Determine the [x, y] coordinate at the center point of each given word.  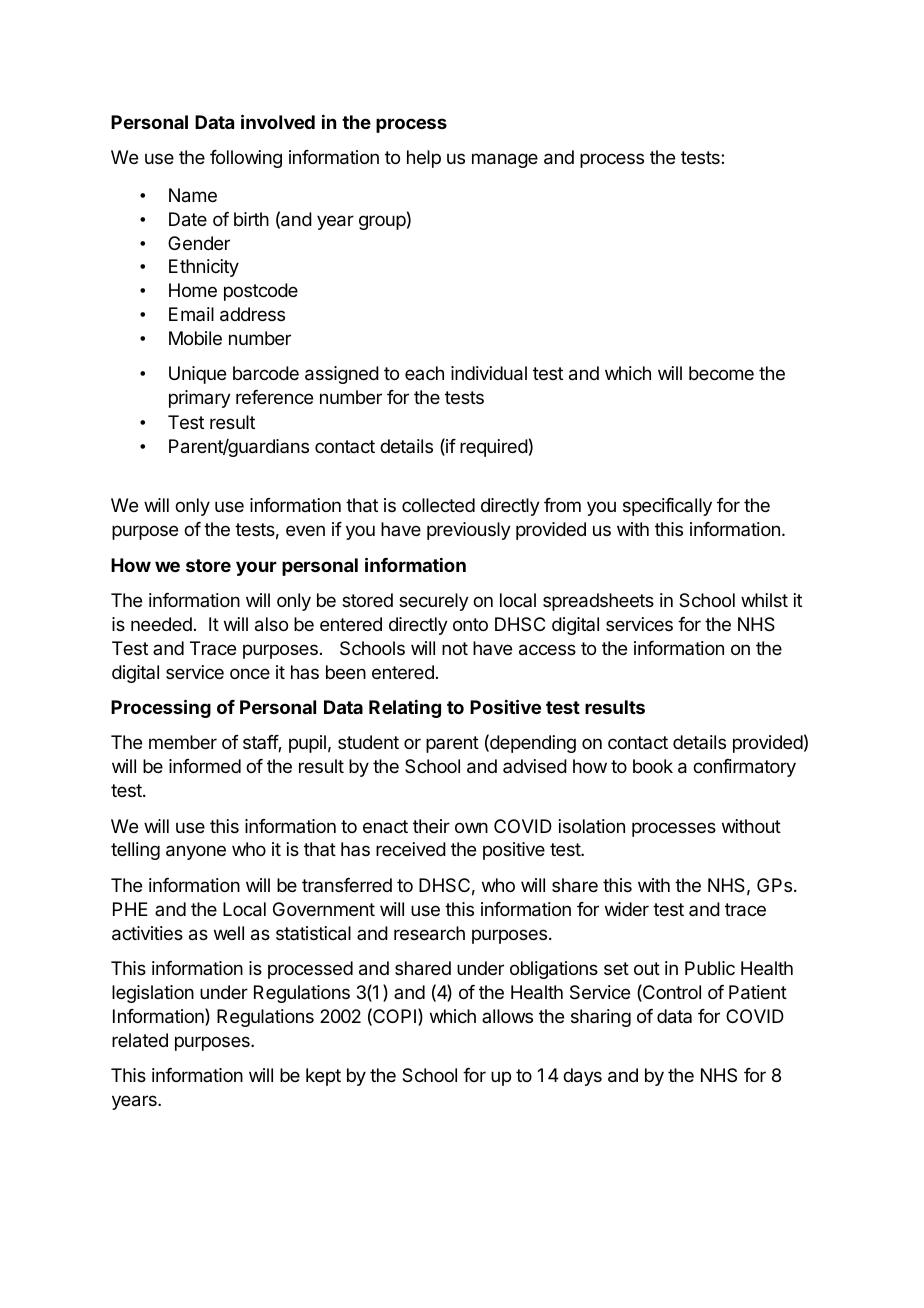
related [140, 1040]
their [431, 826]
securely [434, 602]
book [653, 766]
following [246, 159]
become [721, 373]
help [424, 159]
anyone [196, 852]
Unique [197, 375]
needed [161, 624]
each [424, 373]
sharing [601, 1018]
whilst [764, 600]
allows [507, 1016]
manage [505, 160]
